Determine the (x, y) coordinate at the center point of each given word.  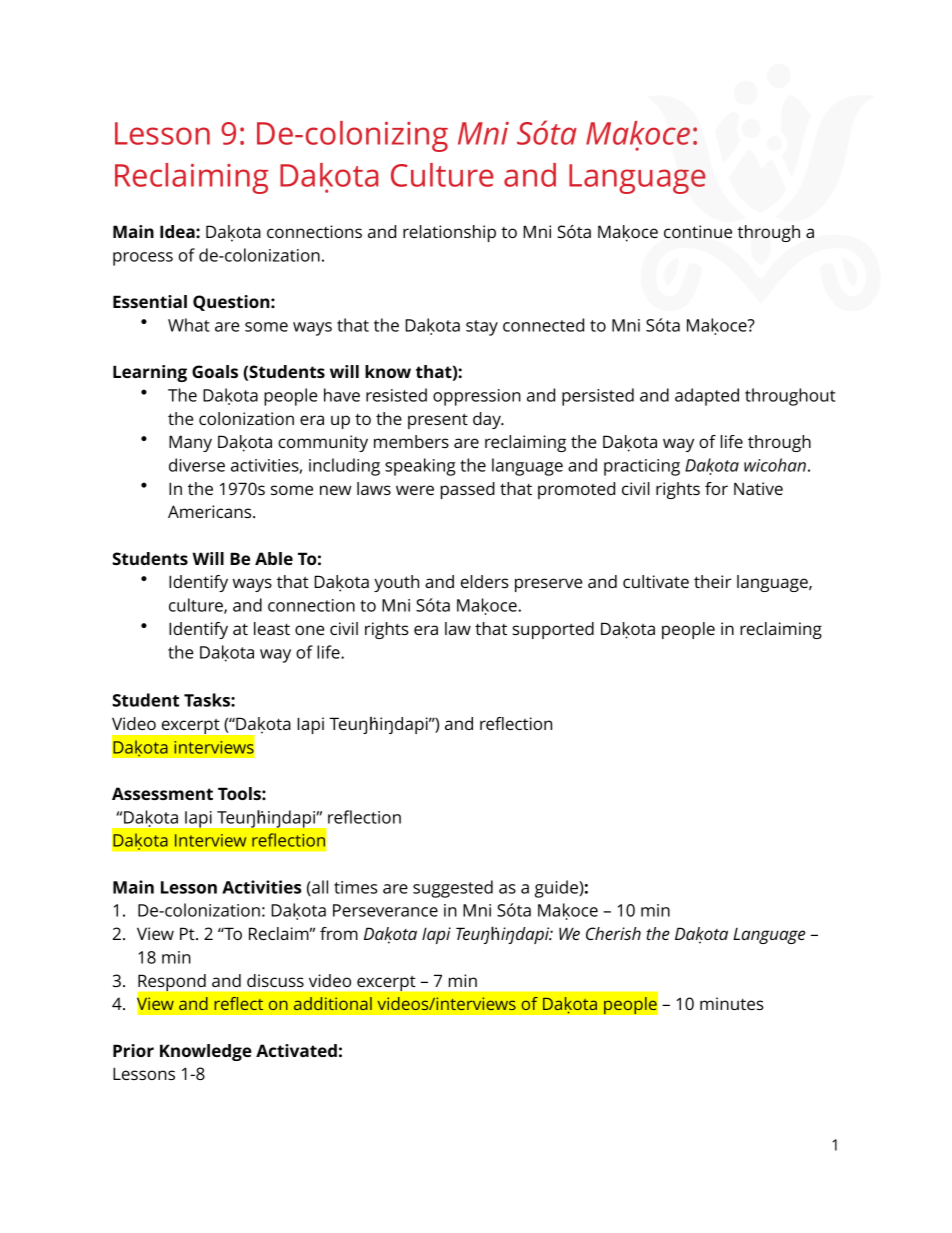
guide (557, 889)
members (411, 441)
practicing (642, 467)
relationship (449, 233)
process (143, 259)
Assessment (162, 793)
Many (190, 443)
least (272, 628)
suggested (453, 889)
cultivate (656, 581)
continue (698, 231)
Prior (133, 1050)
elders (485, 581)
